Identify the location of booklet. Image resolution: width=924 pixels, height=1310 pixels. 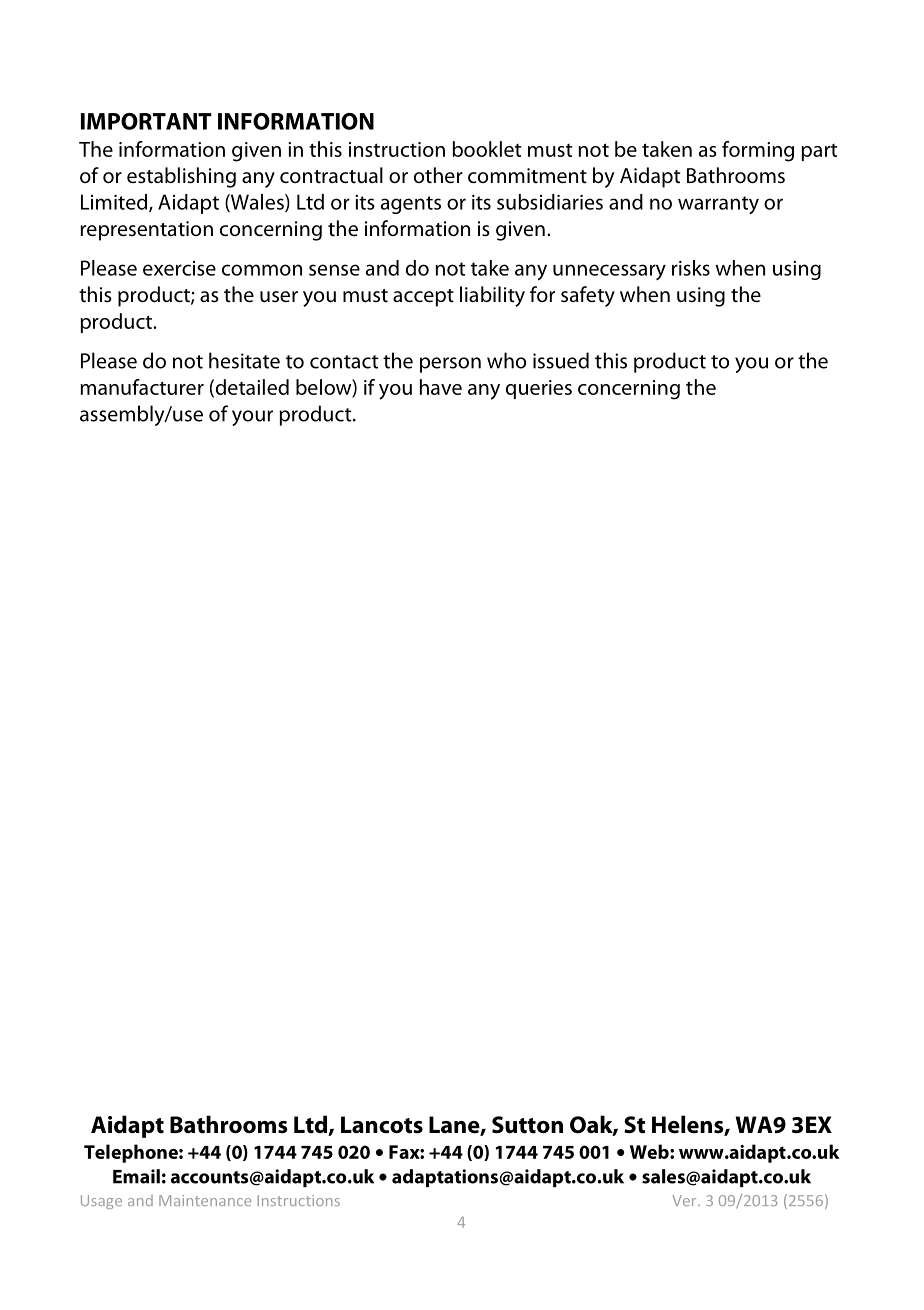
(487, 149).
